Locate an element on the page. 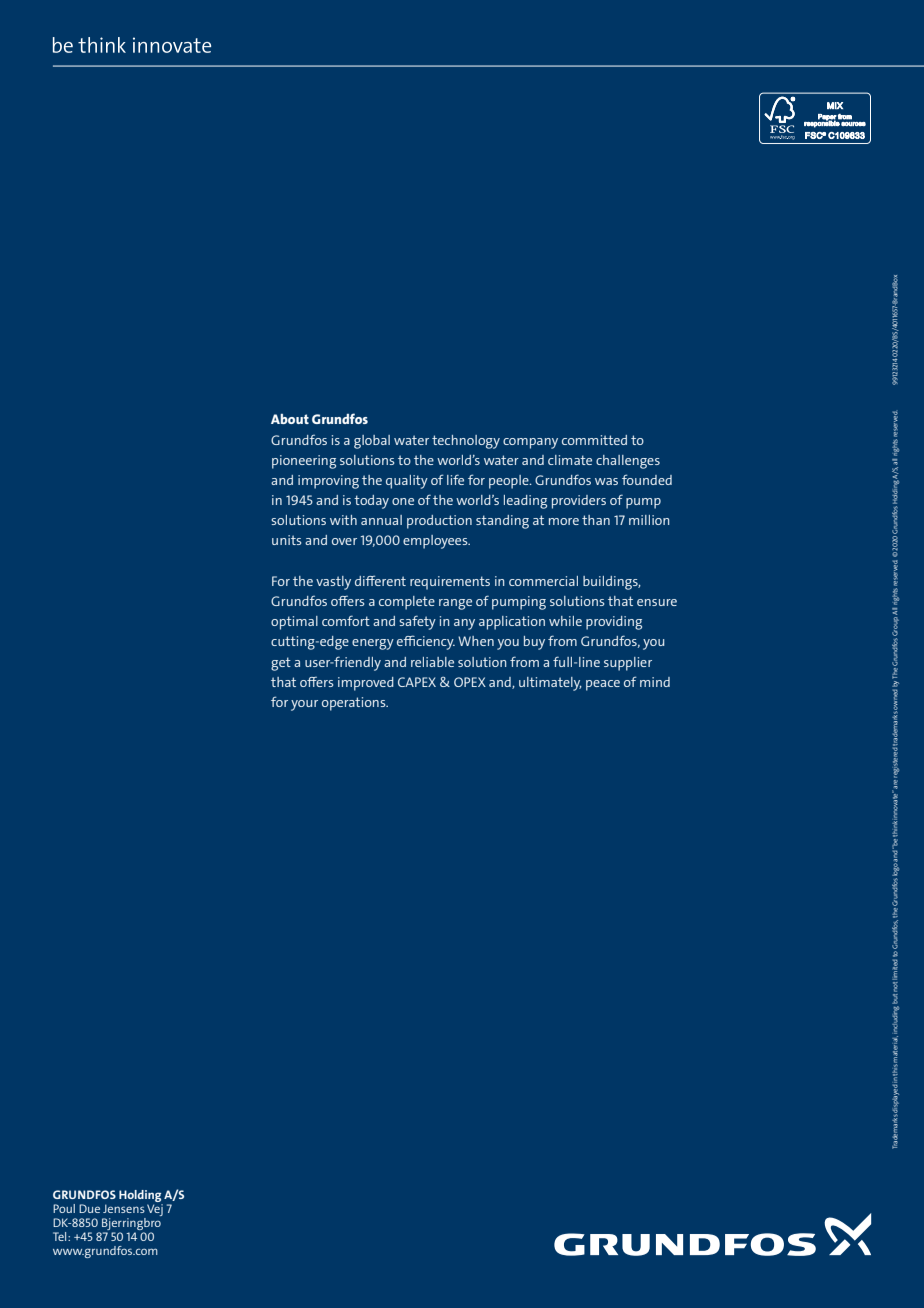  committed is located at coordinates (594, 440).
